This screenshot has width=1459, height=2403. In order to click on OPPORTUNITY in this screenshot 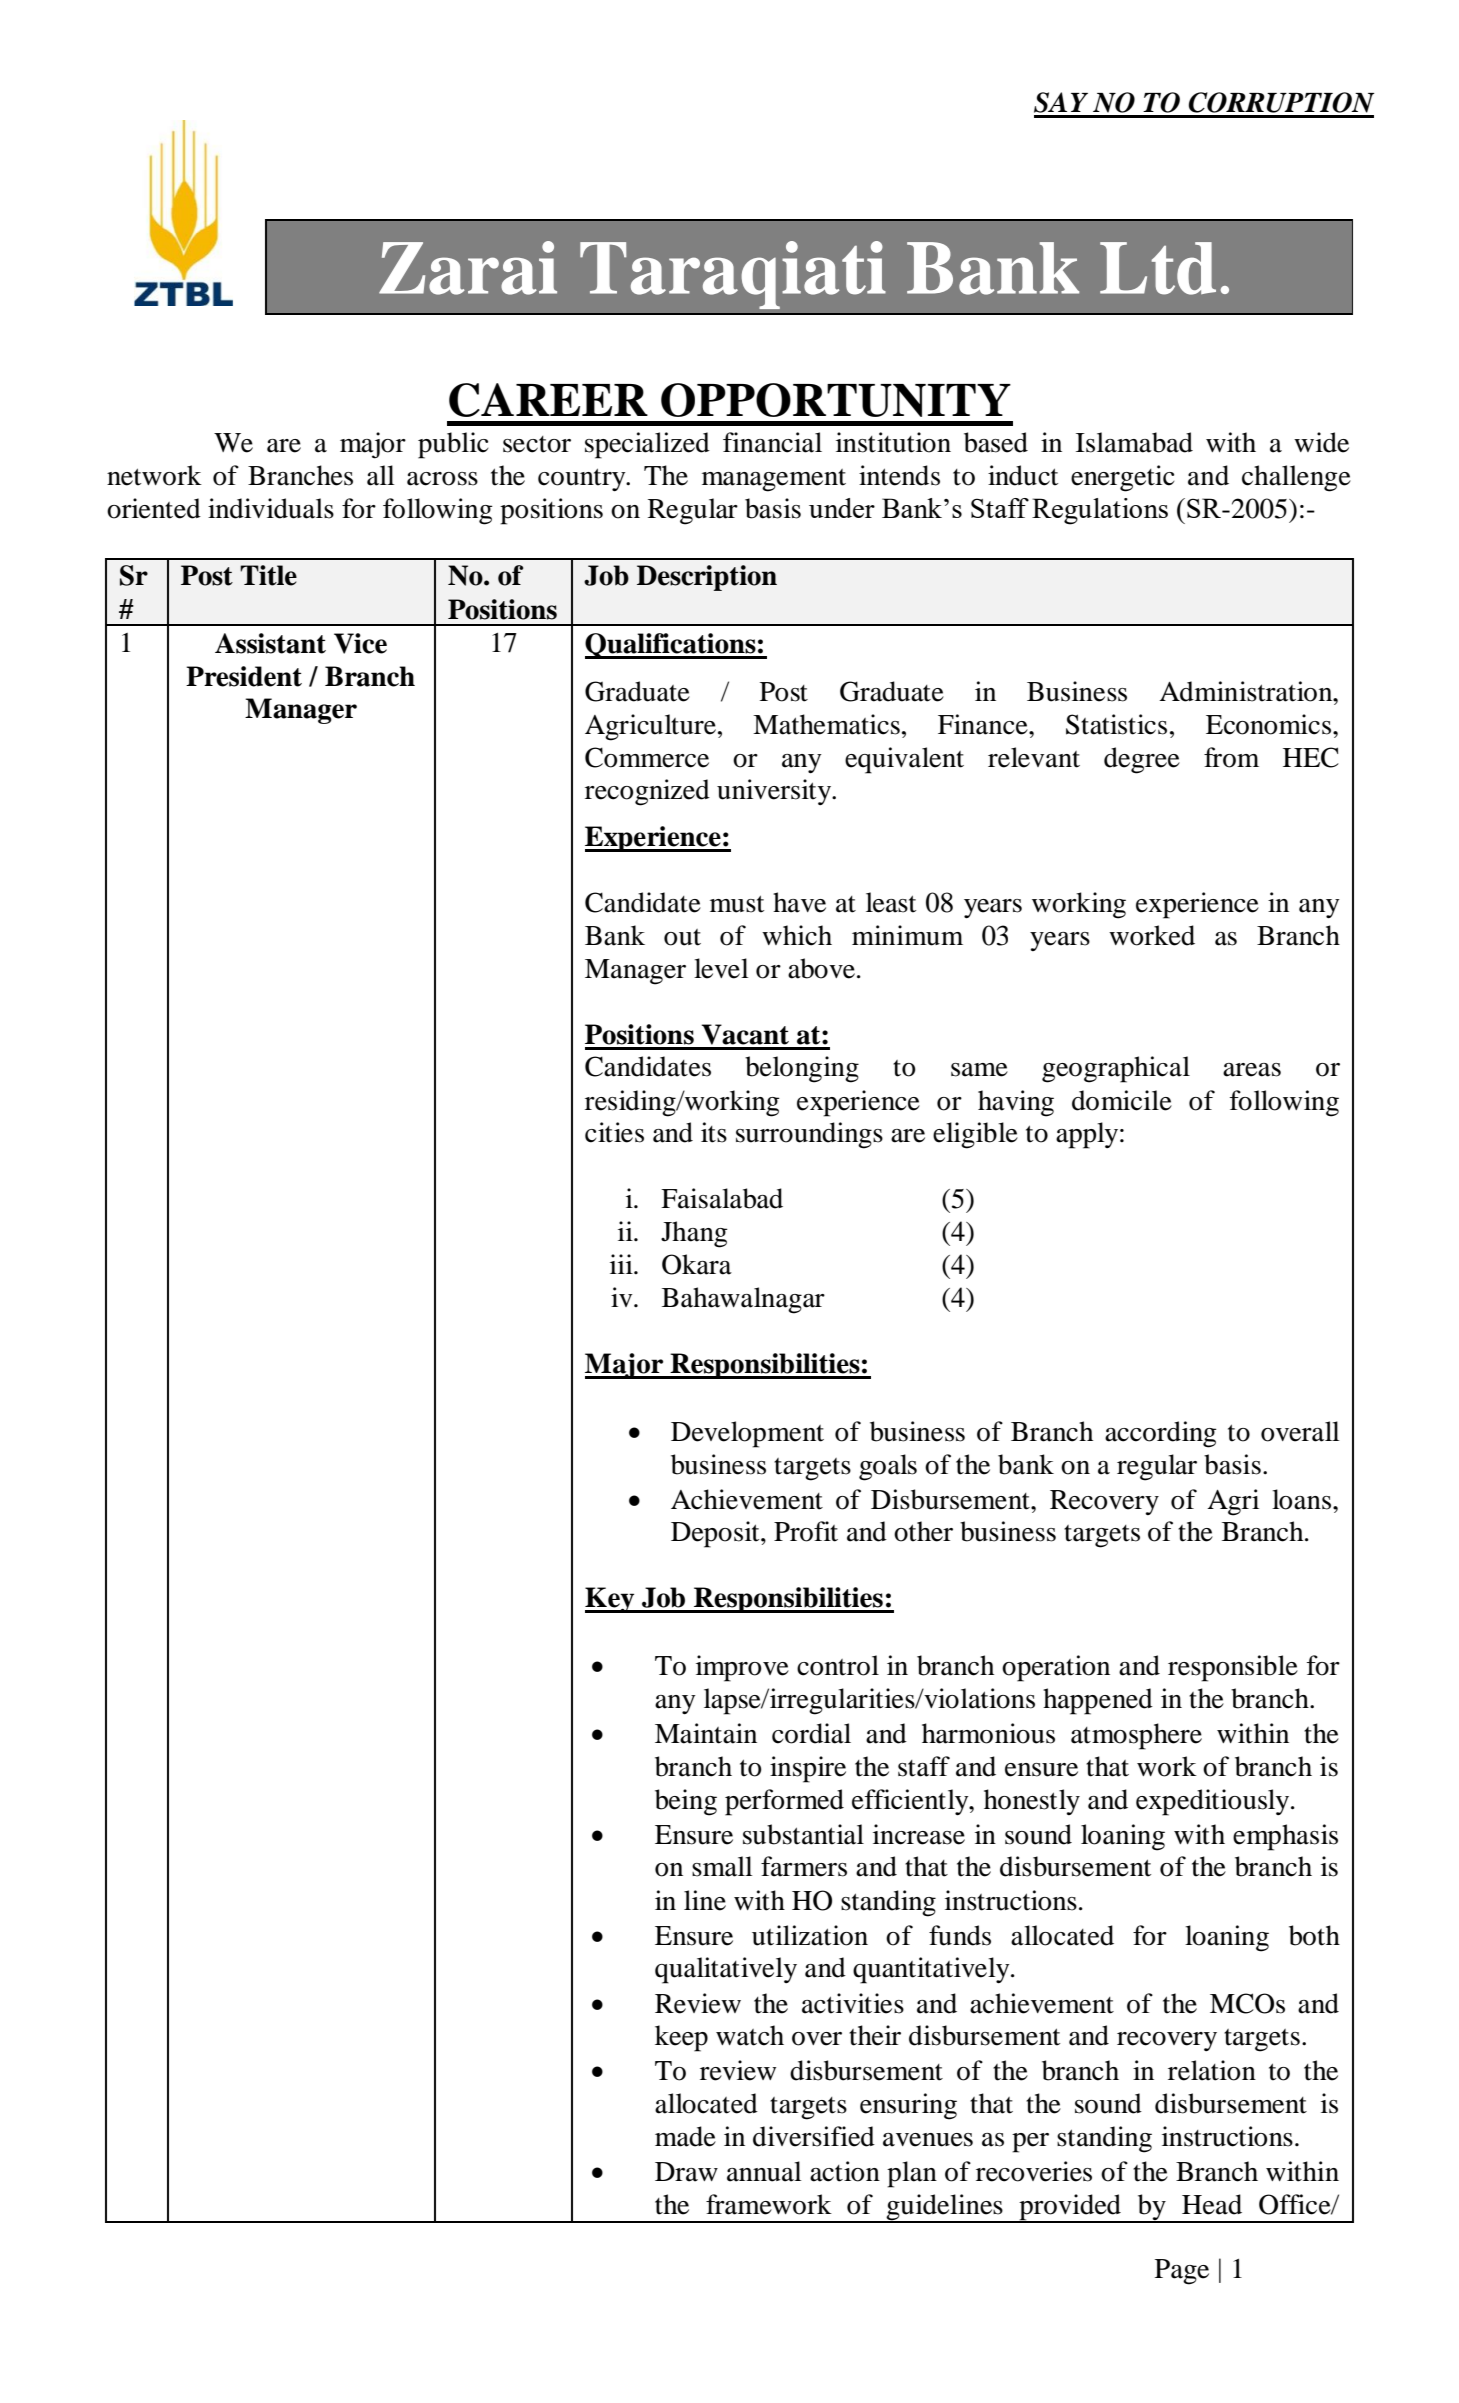, I will do `click(836, 400)`.
